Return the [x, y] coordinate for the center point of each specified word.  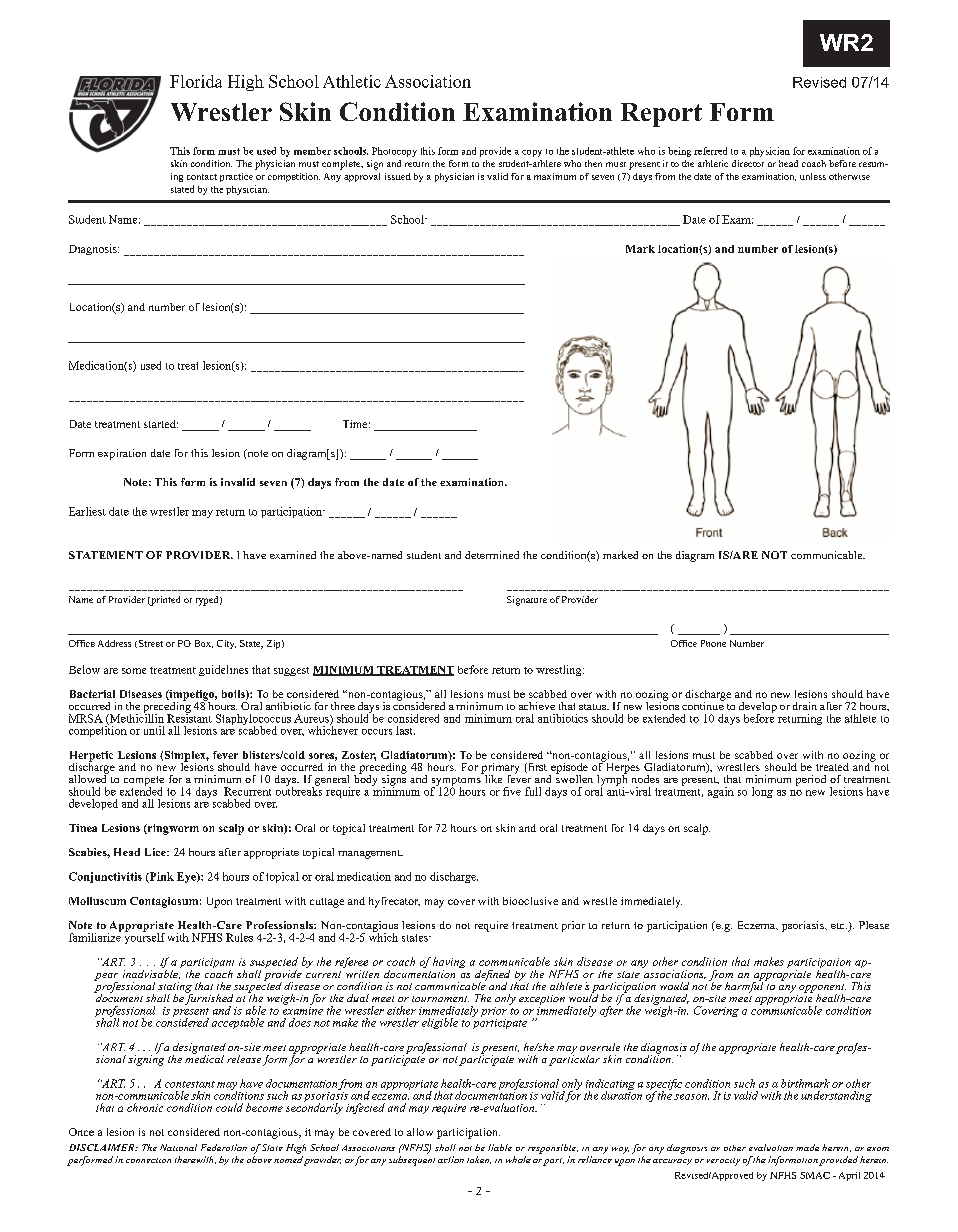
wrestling [560, 670]
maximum [555, 176]
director [748, 163]
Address [114, 643]
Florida [196, 81]
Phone [713, 643]
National [178, 1147]
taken [479, 1160]
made [807, 1147]
